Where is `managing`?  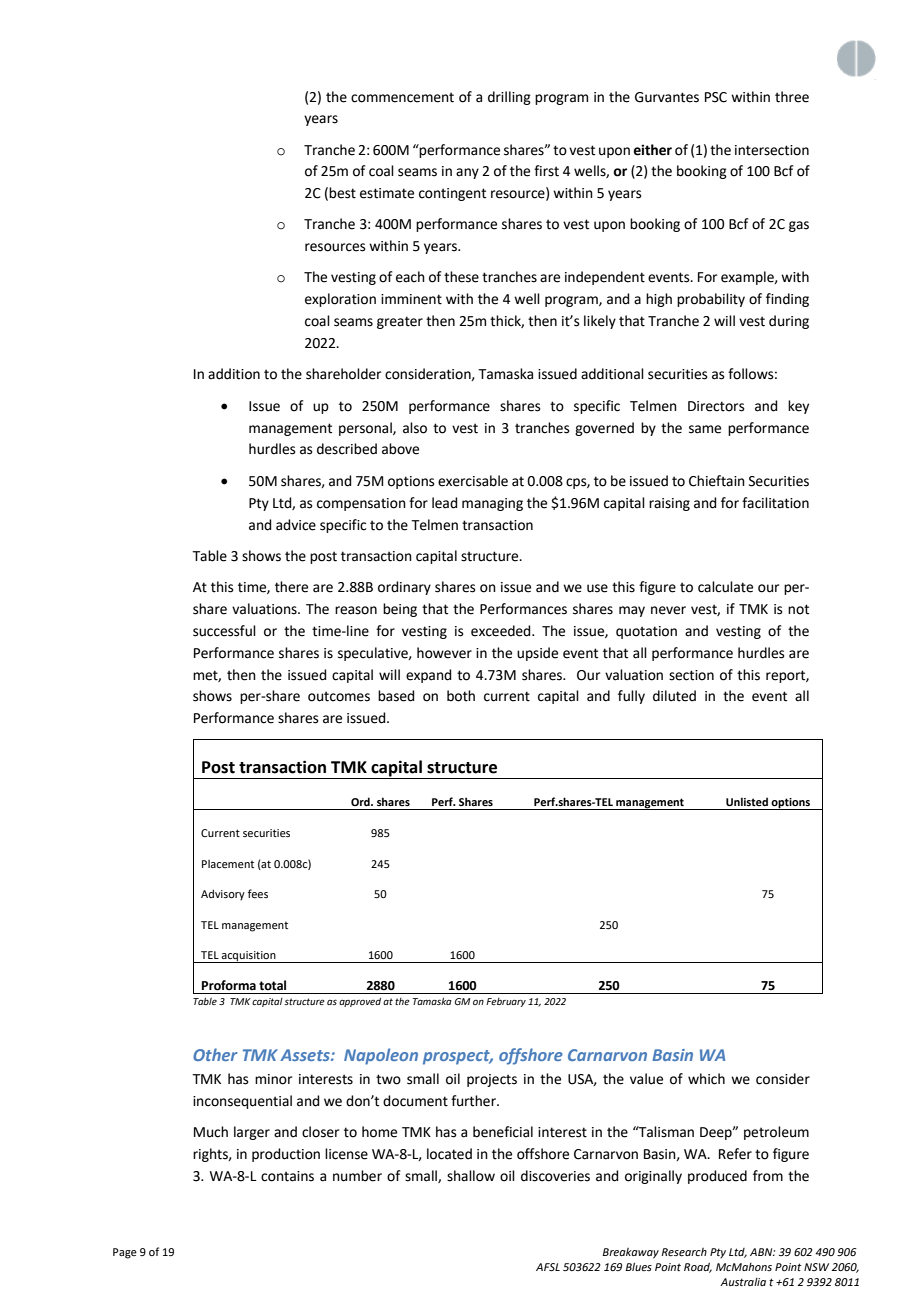 managing is located at coordinates (492, 504).
